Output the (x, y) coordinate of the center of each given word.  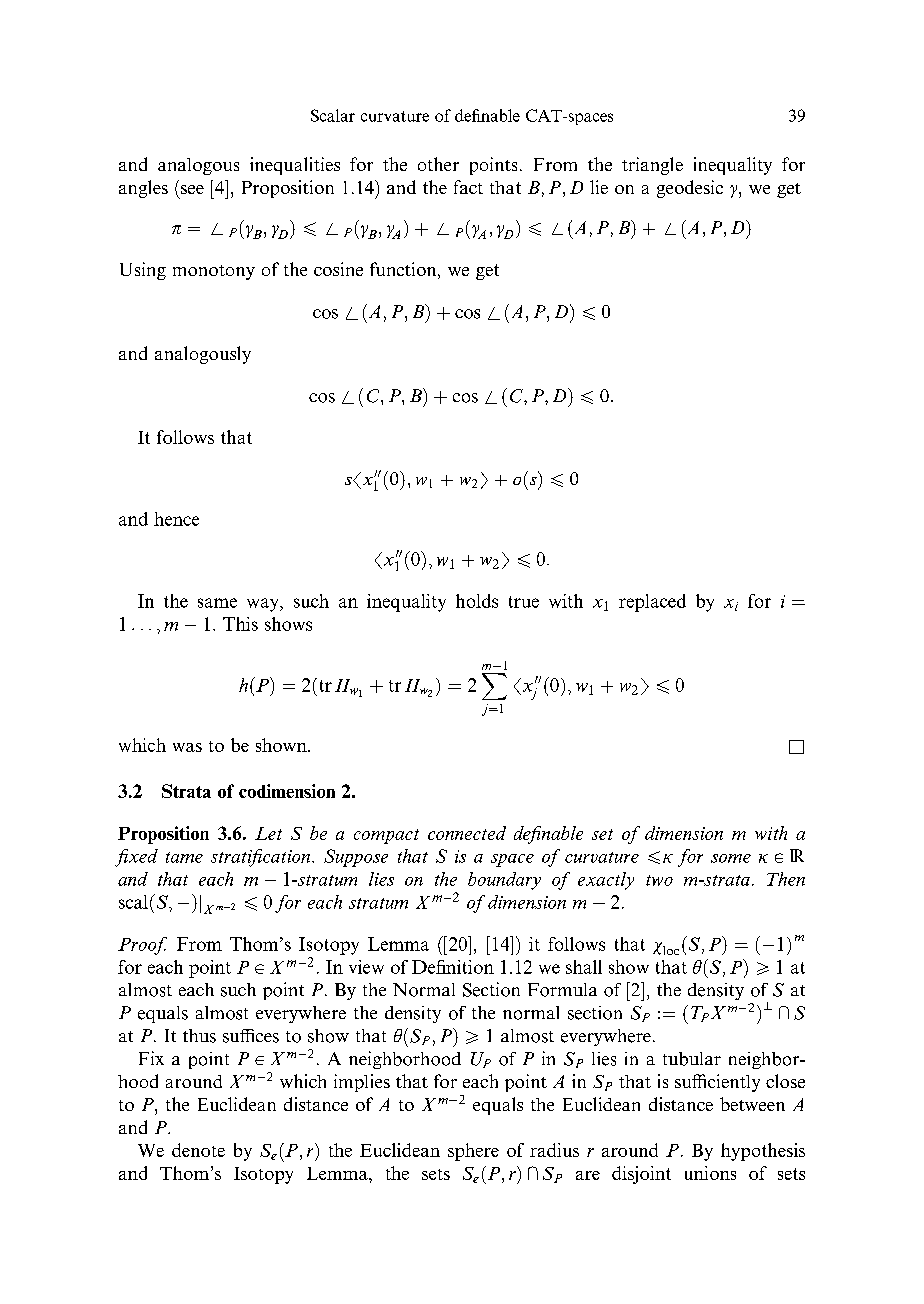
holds (477, 601)
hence (176, 519)
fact (468, 187)
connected (467, 833)
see (192, 189)
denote (198, 1150)
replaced (652, 603)
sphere (473, 1152)
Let (268, 833)
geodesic (690, 189)
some (731, 858)
